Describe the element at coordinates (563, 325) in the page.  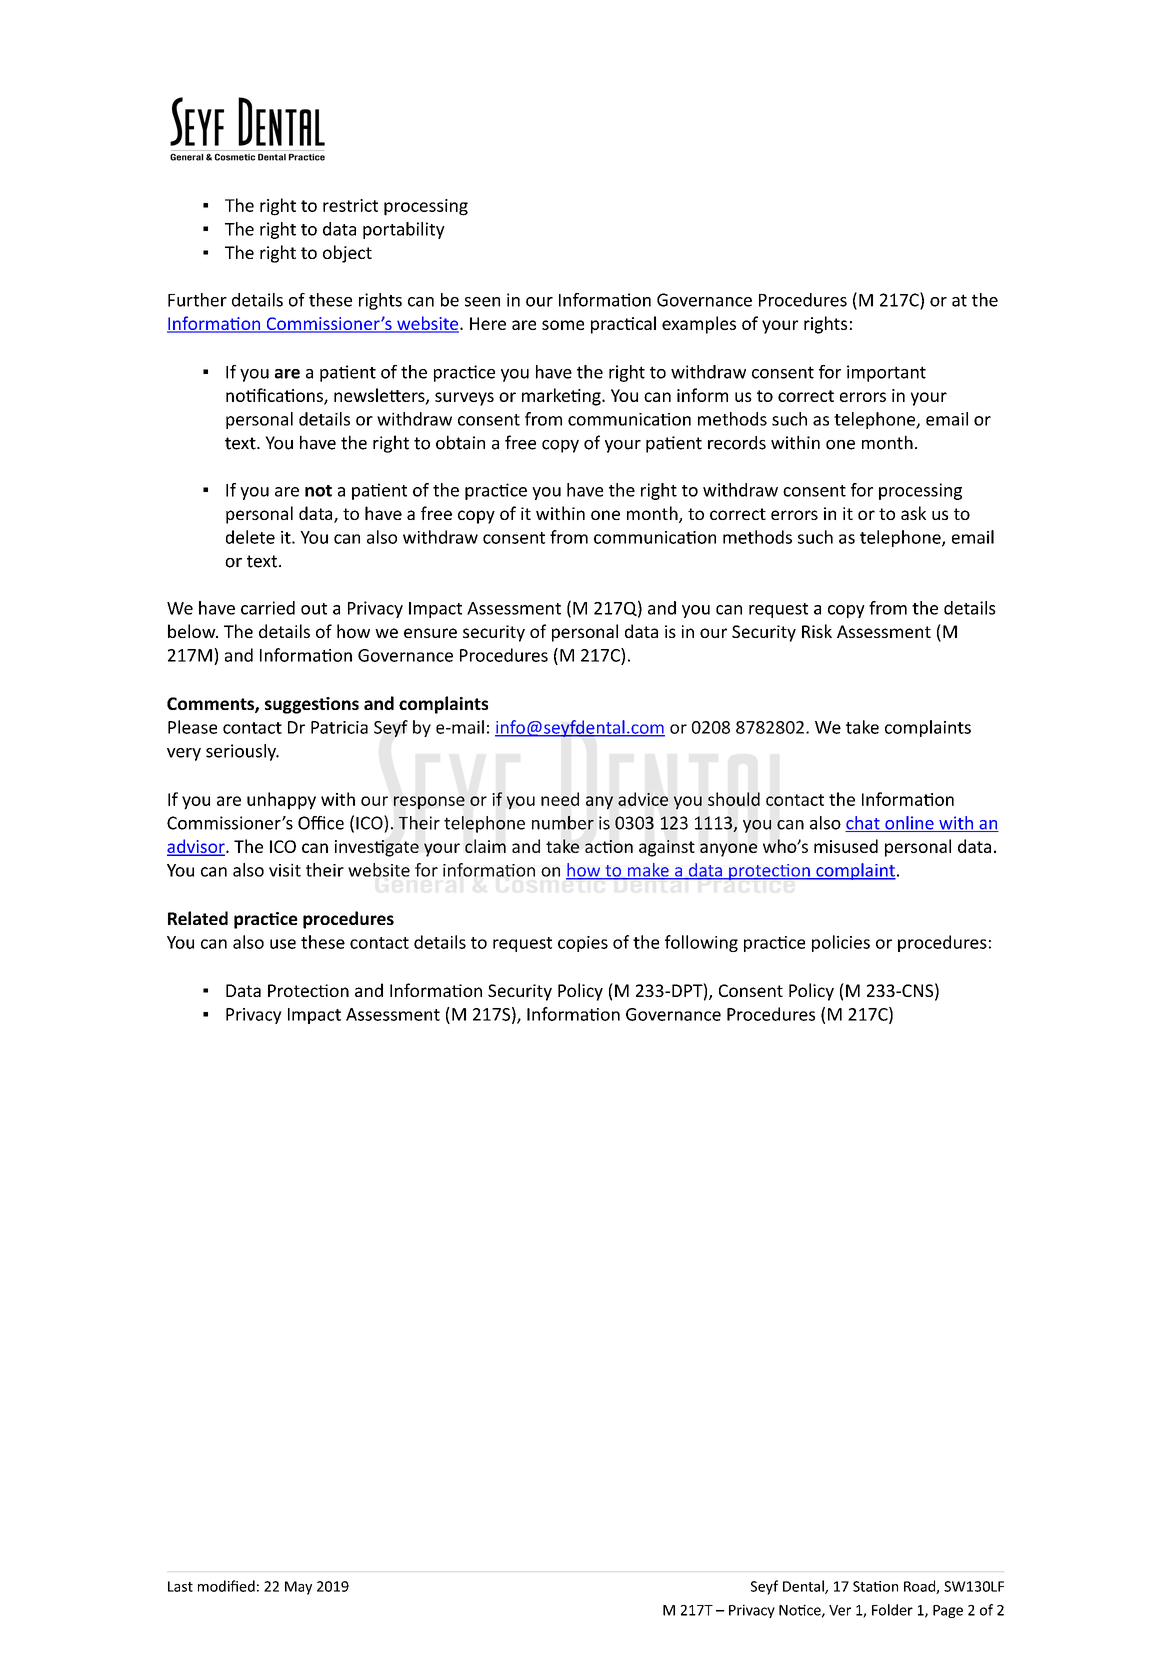
I see `some` at that location.
